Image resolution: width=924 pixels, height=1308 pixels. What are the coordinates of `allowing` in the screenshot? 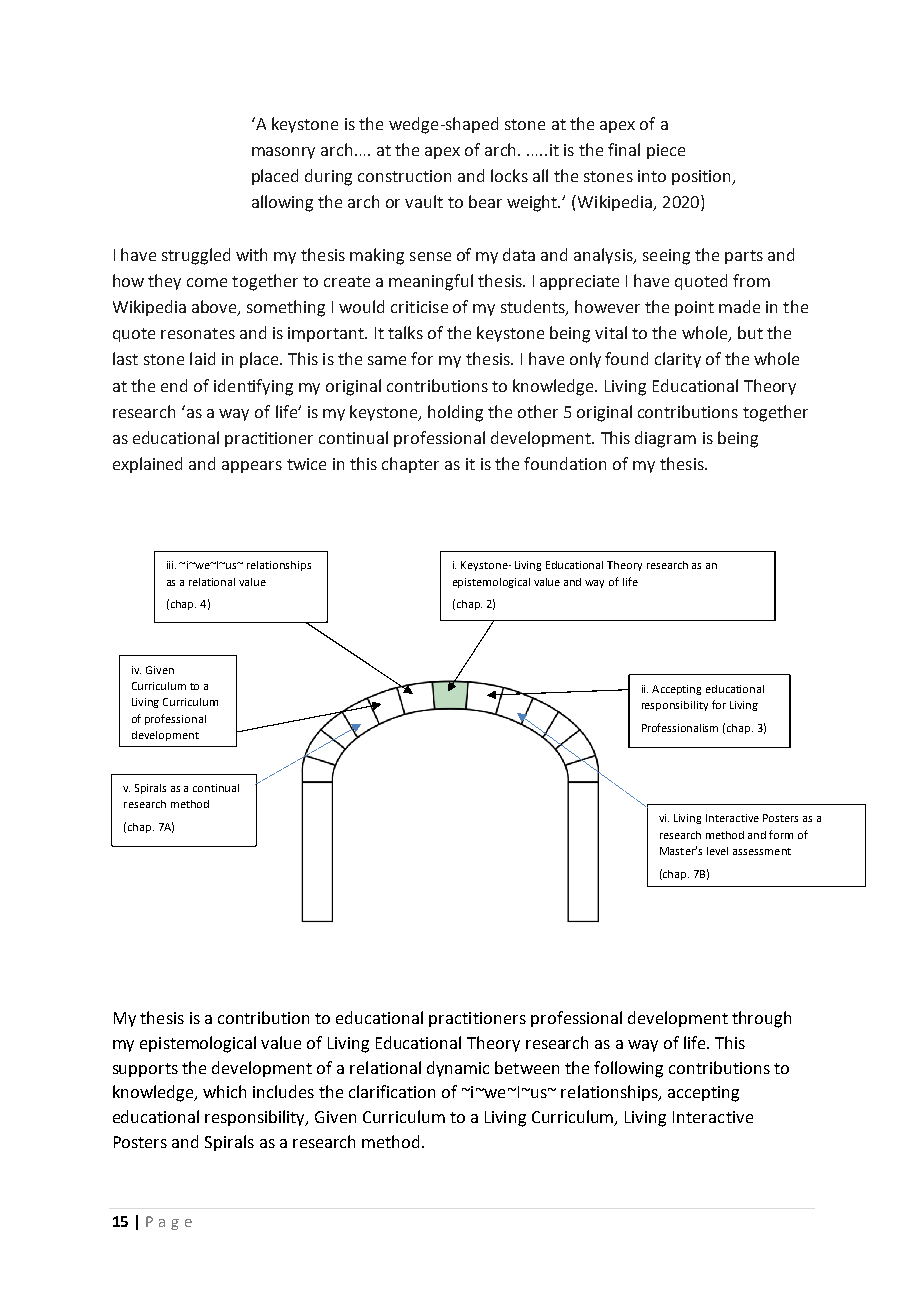 It's located at (282, 203).
